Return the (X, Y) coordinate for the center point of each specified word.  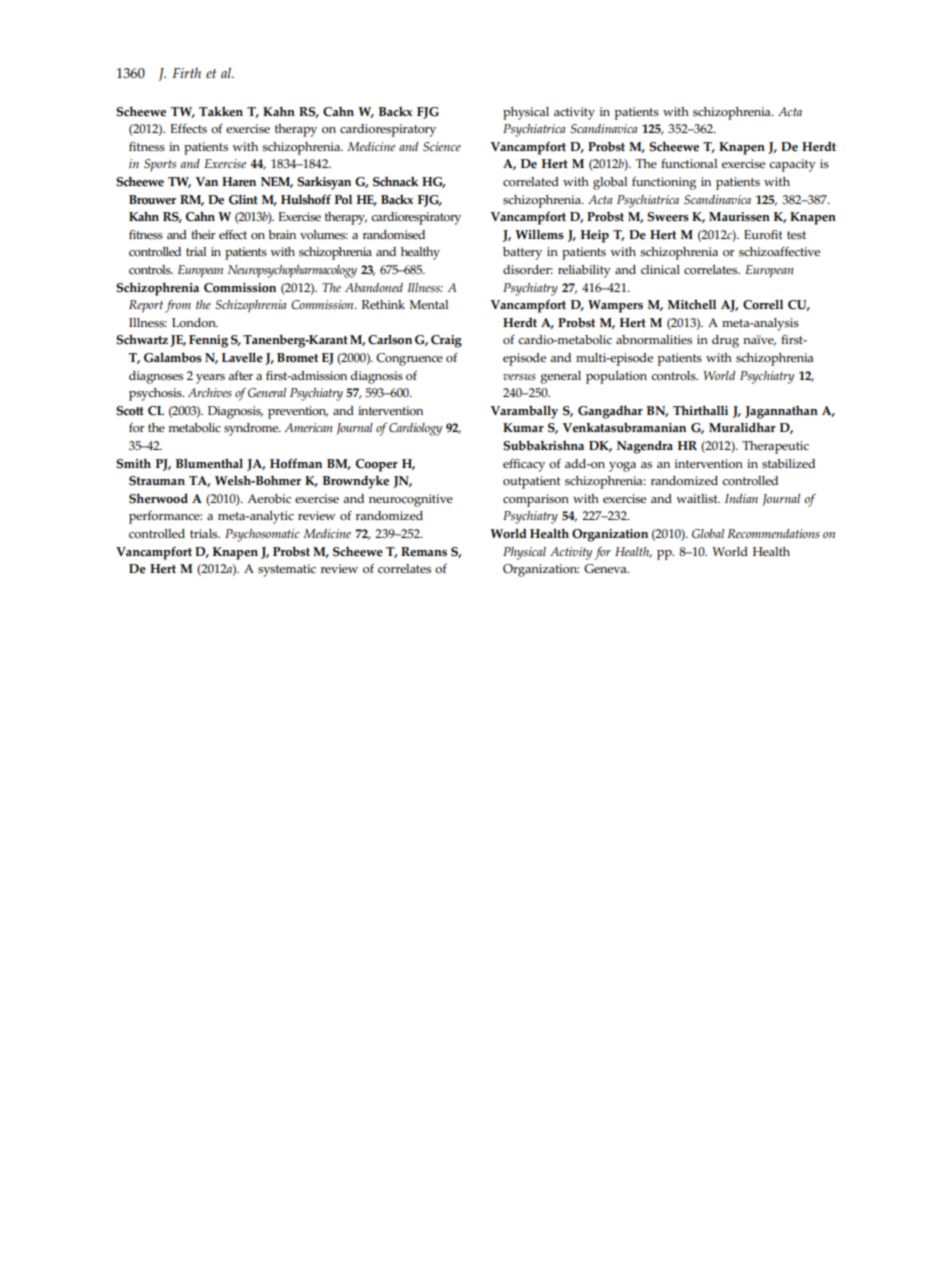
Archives (210, 393)
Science (442, 147)
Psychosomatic (262, 535)
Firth (186, 73)
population (616, 377)
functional (689, 164)
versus (519, 377)
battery (522, 253)
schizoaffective (779, 252)
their (203, 234)
